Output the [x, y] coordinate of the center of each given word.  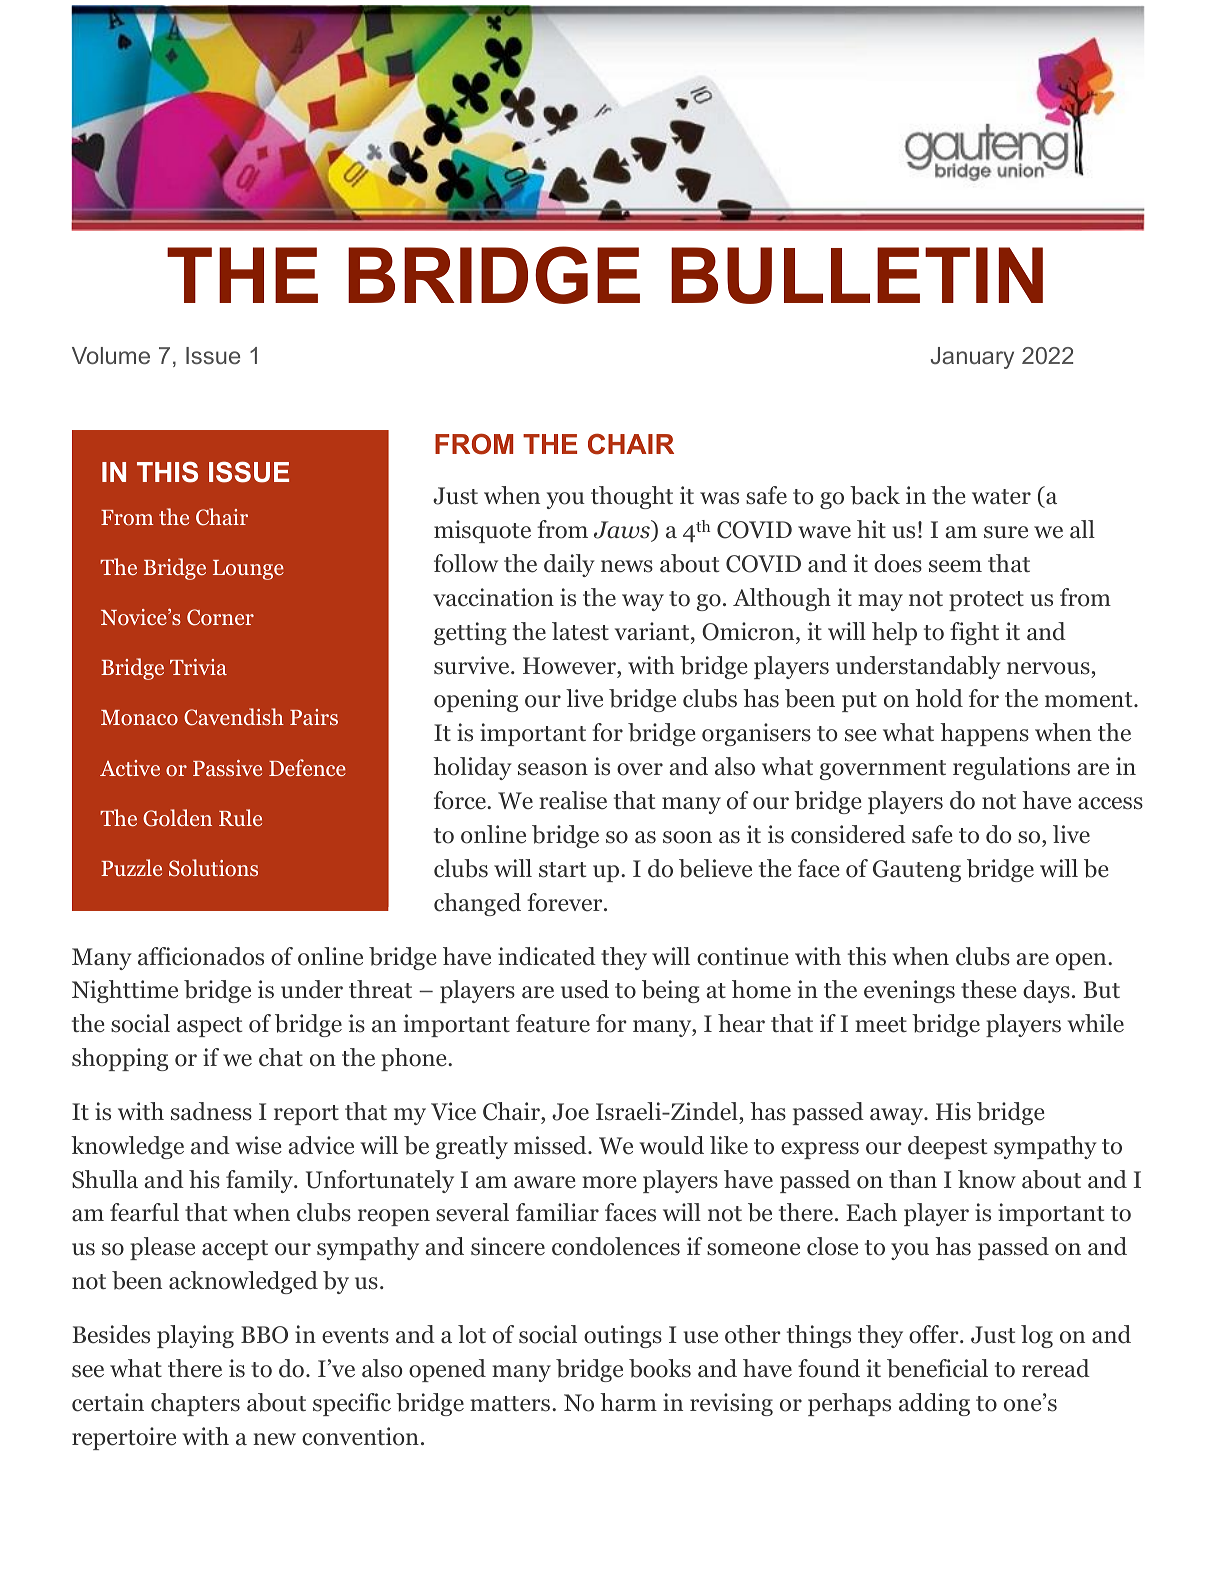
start [563, 870]
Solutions [213, 868]
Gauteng [917, 871]
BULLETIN [857, 275]
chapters [195, 1404]
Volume [111, 355]
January [972, 358]
